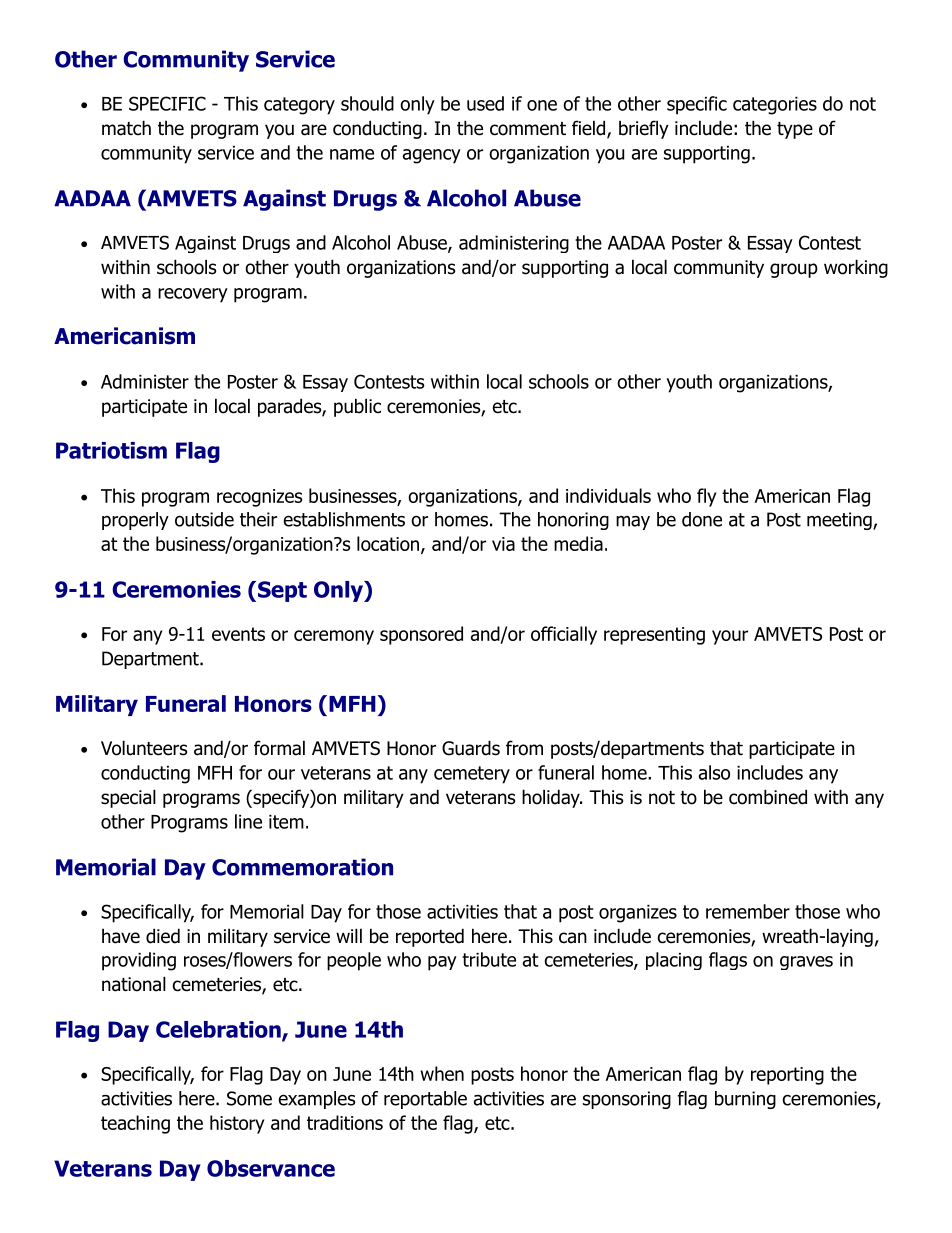 The width and height of the screenshot is (952, 1233). Describe the element at coordinates (485, 103) in the screenshot. I see `used` at that location.
